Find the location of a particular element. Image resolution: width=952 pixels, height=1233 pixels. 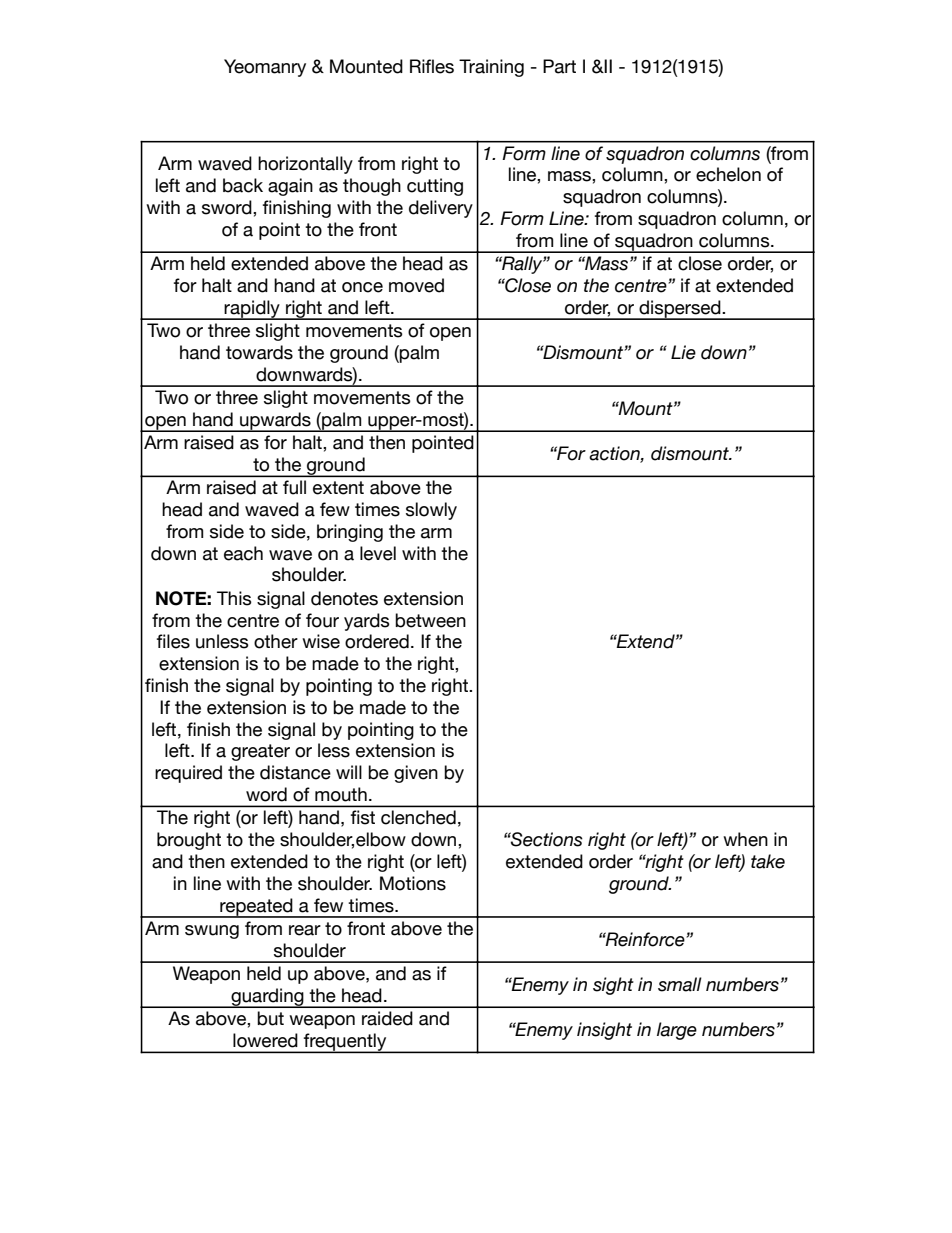

back is located at coordinates (243, 185).
